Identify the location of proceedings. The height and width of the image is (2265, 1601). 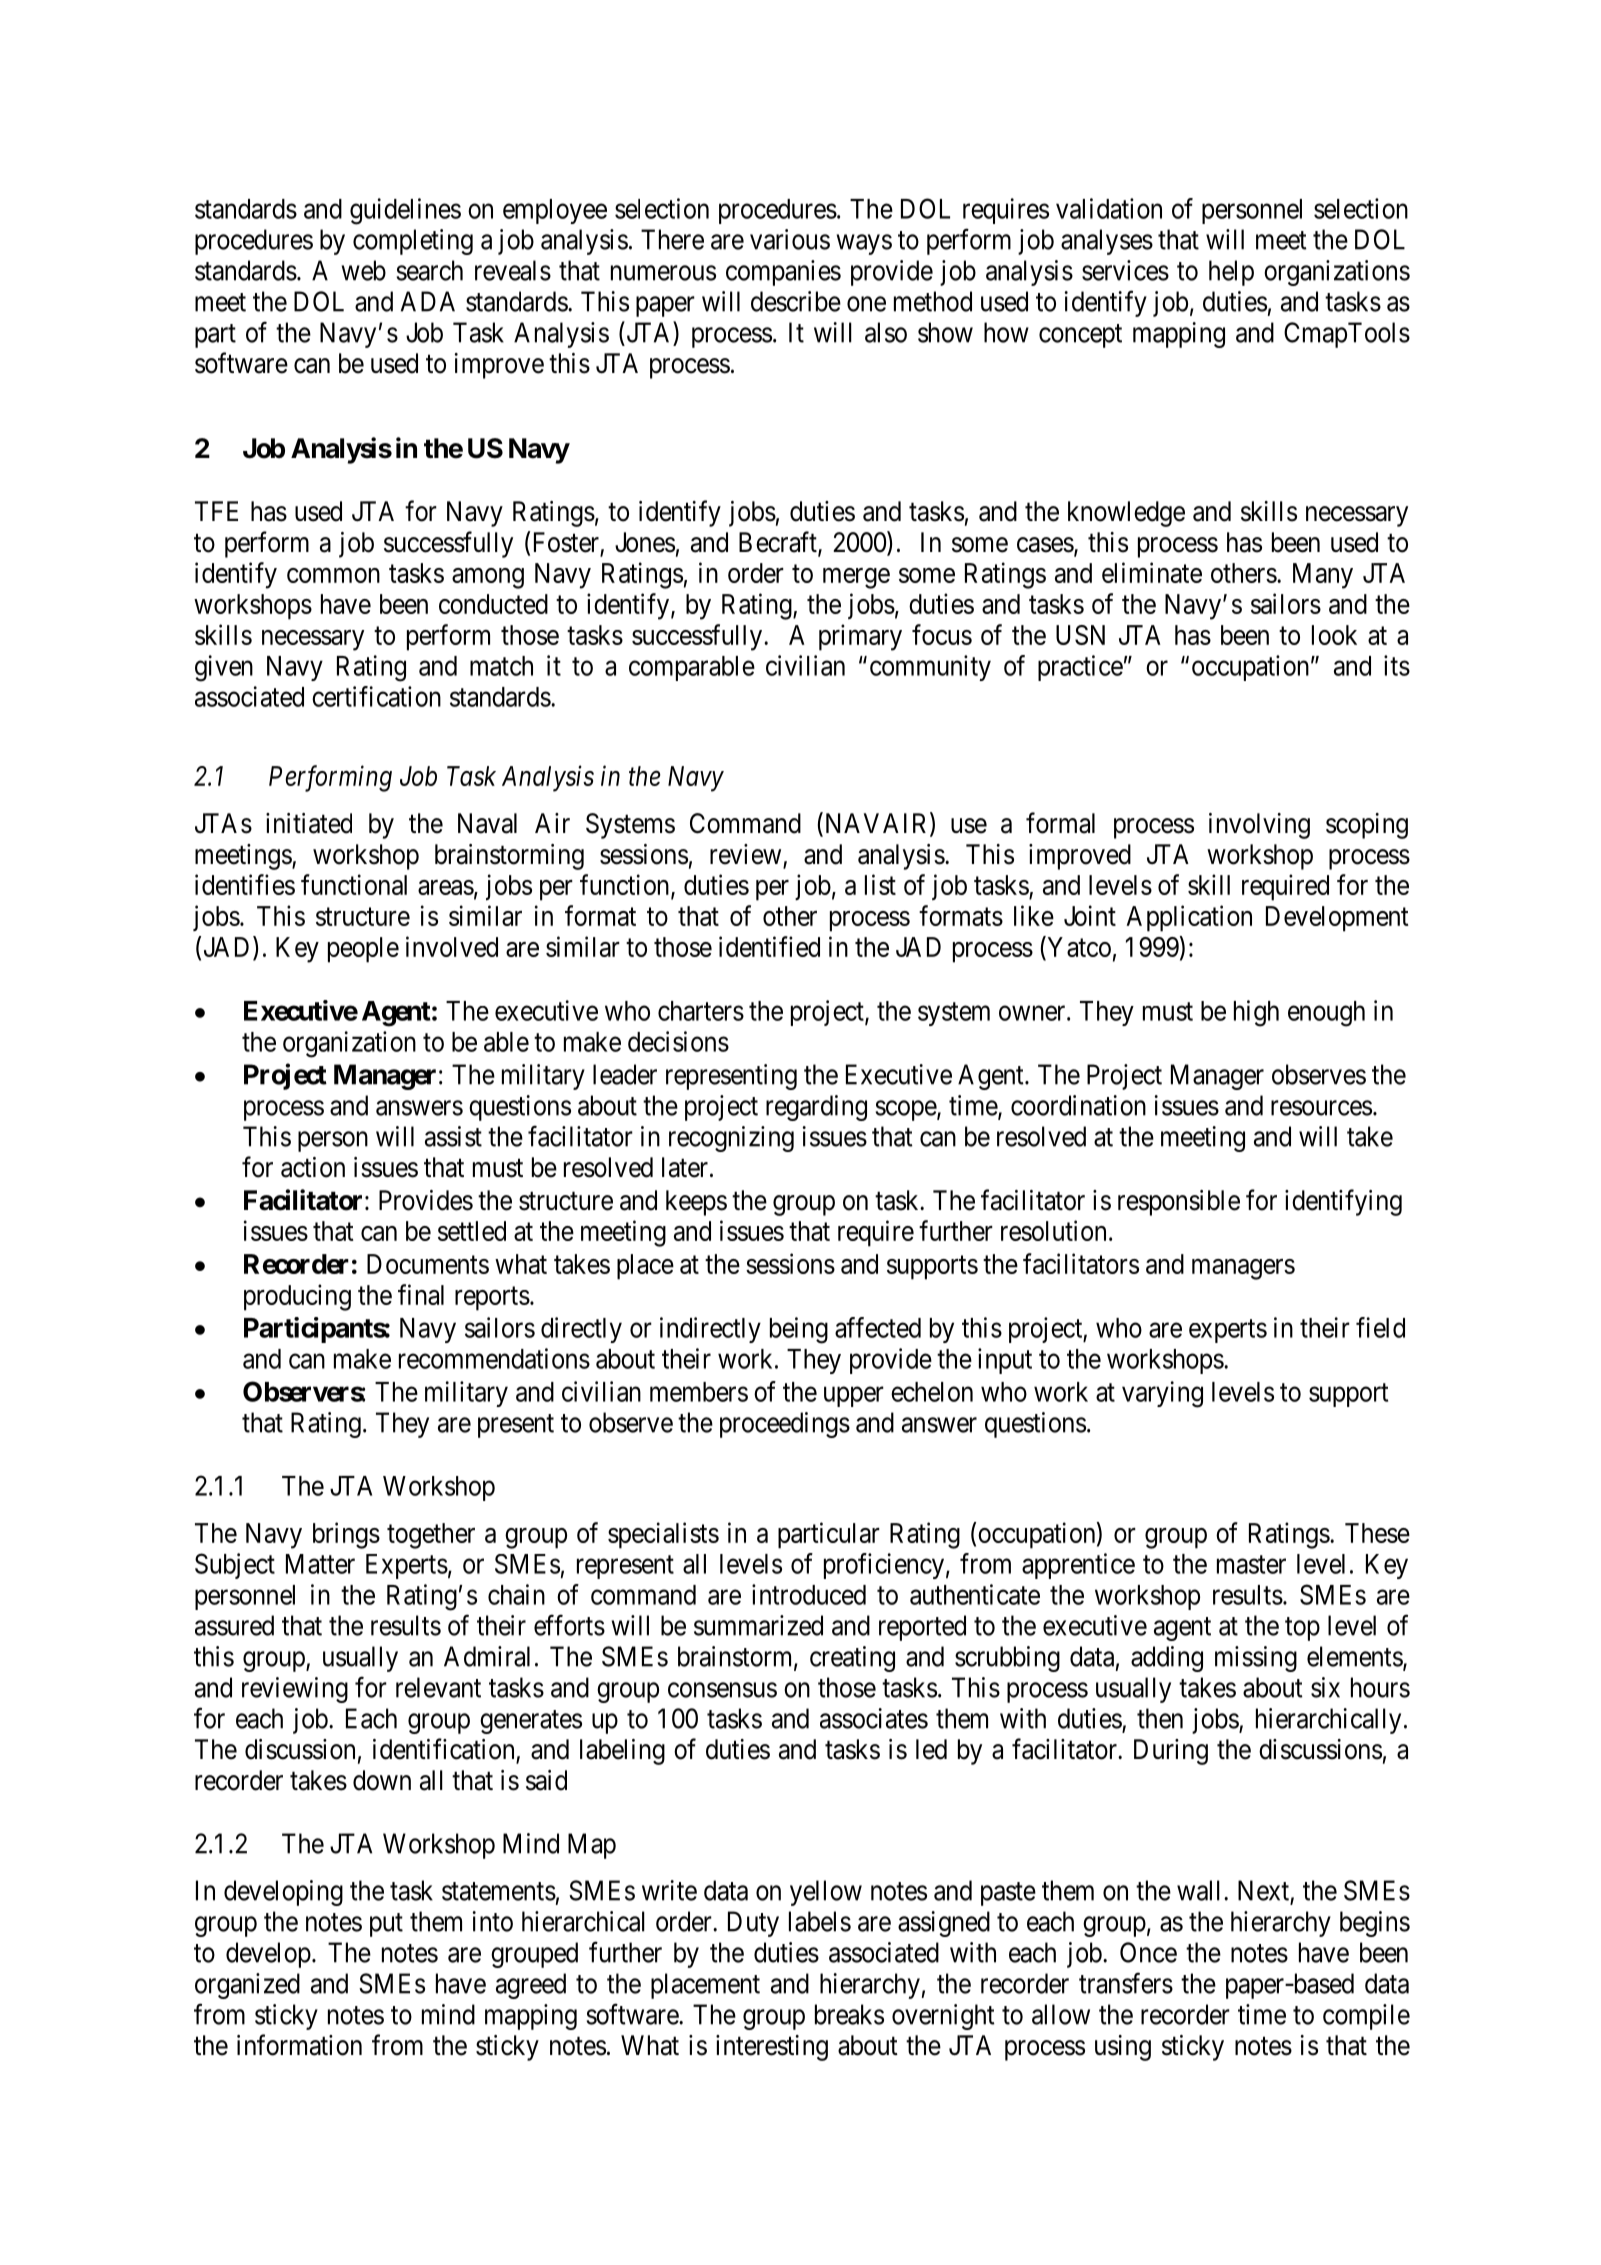
(785, 1425).
